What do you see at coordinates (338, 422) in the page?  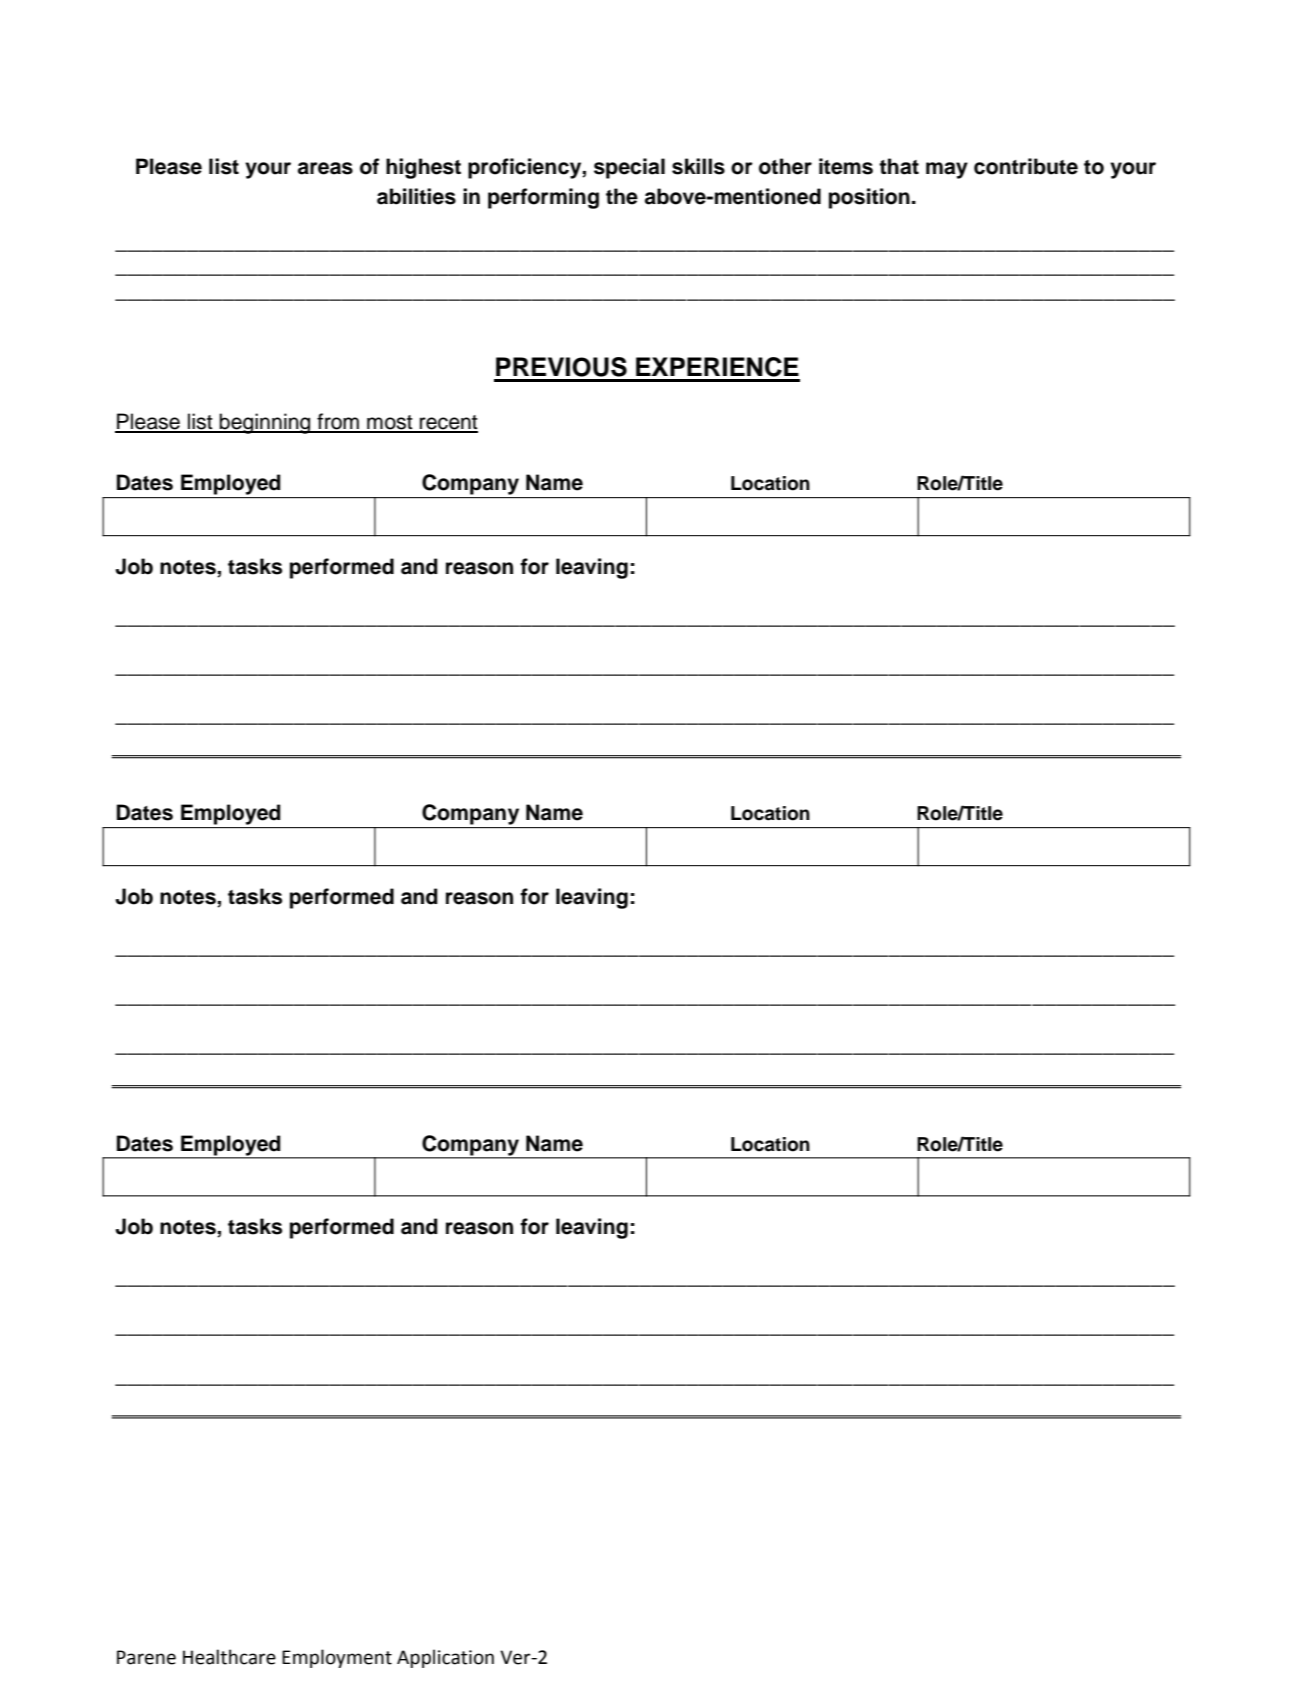 I see `from` at bounding box center [338, 422].
